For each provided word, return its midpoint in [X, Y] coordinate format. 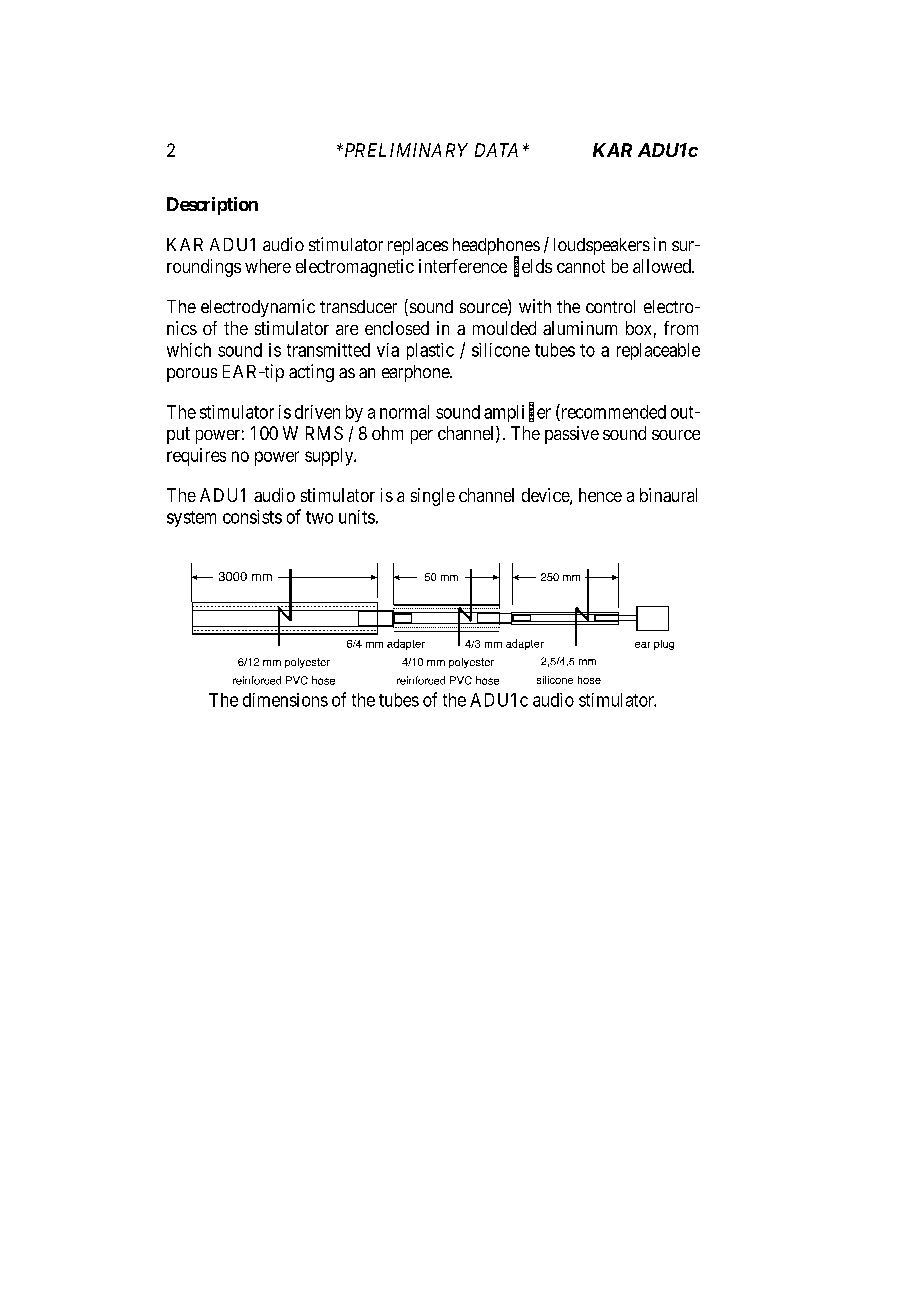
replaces [418, 246]
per [422, 437]
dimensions [285, 700]
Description [212, 206]
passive [572, 435]
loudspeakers [602, 246]
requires [196, 457]
